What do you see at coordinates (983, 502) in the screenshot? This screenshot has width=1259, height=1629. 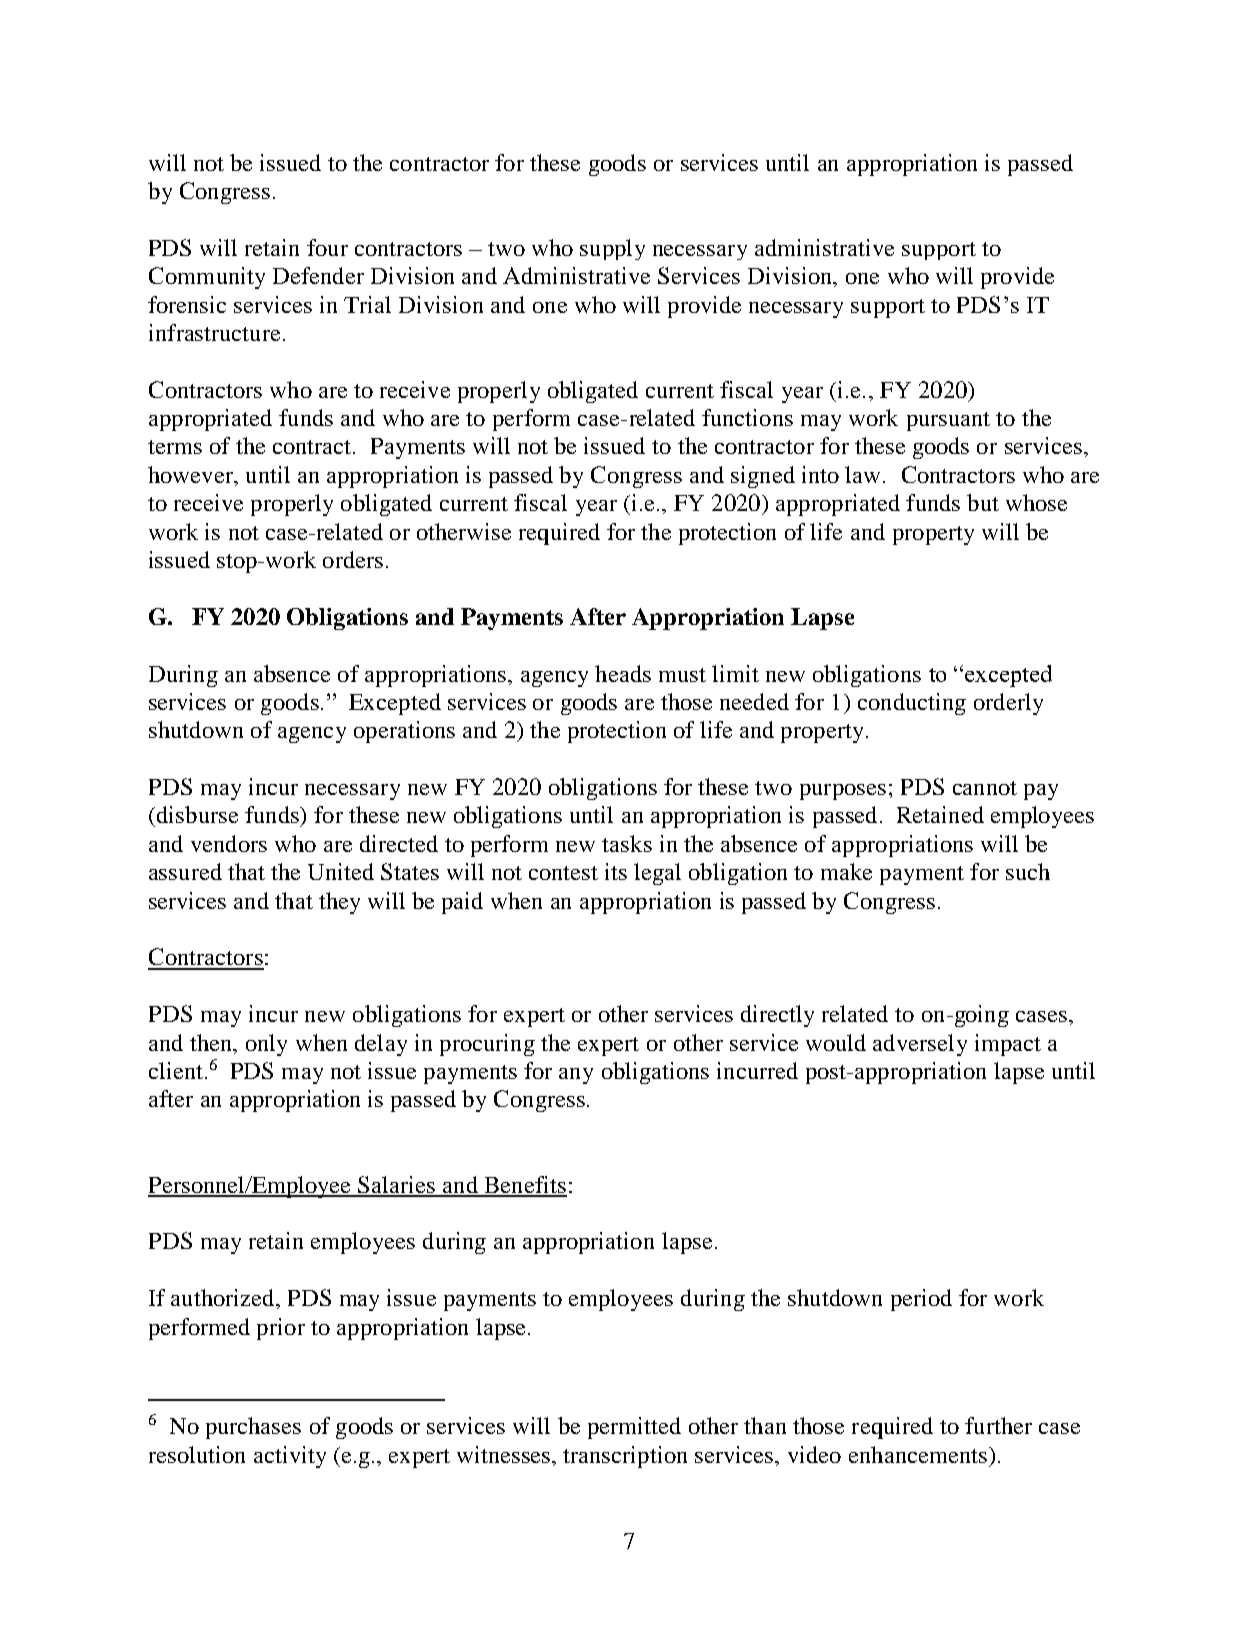 I see `but` at bounding box center [983, 502].
